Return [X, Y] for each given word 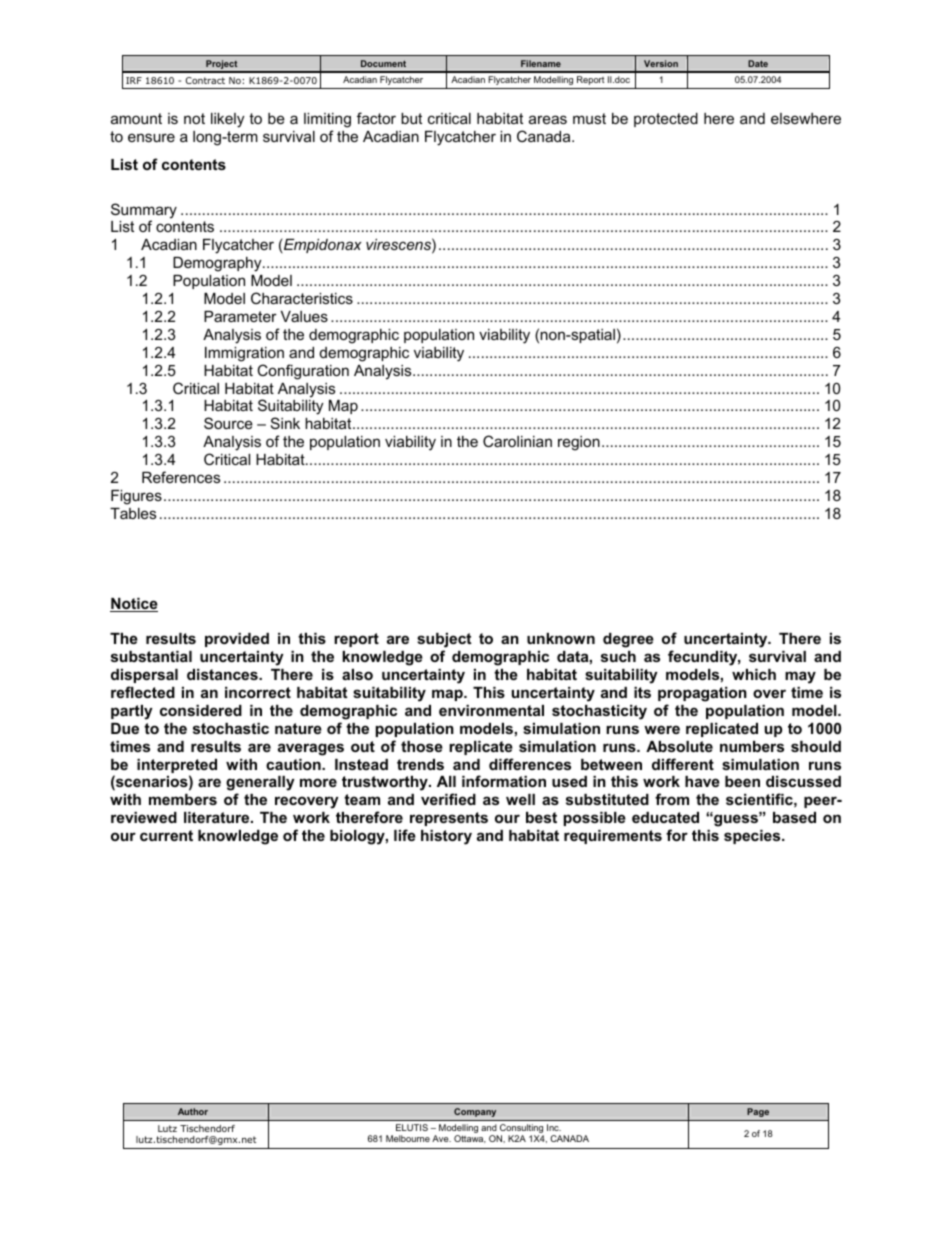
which [754, 674]
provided [237, 640]
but [411, 118]
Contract [205, 80]
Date [758, 63]
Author [193, 1111]
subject [444, 642]
